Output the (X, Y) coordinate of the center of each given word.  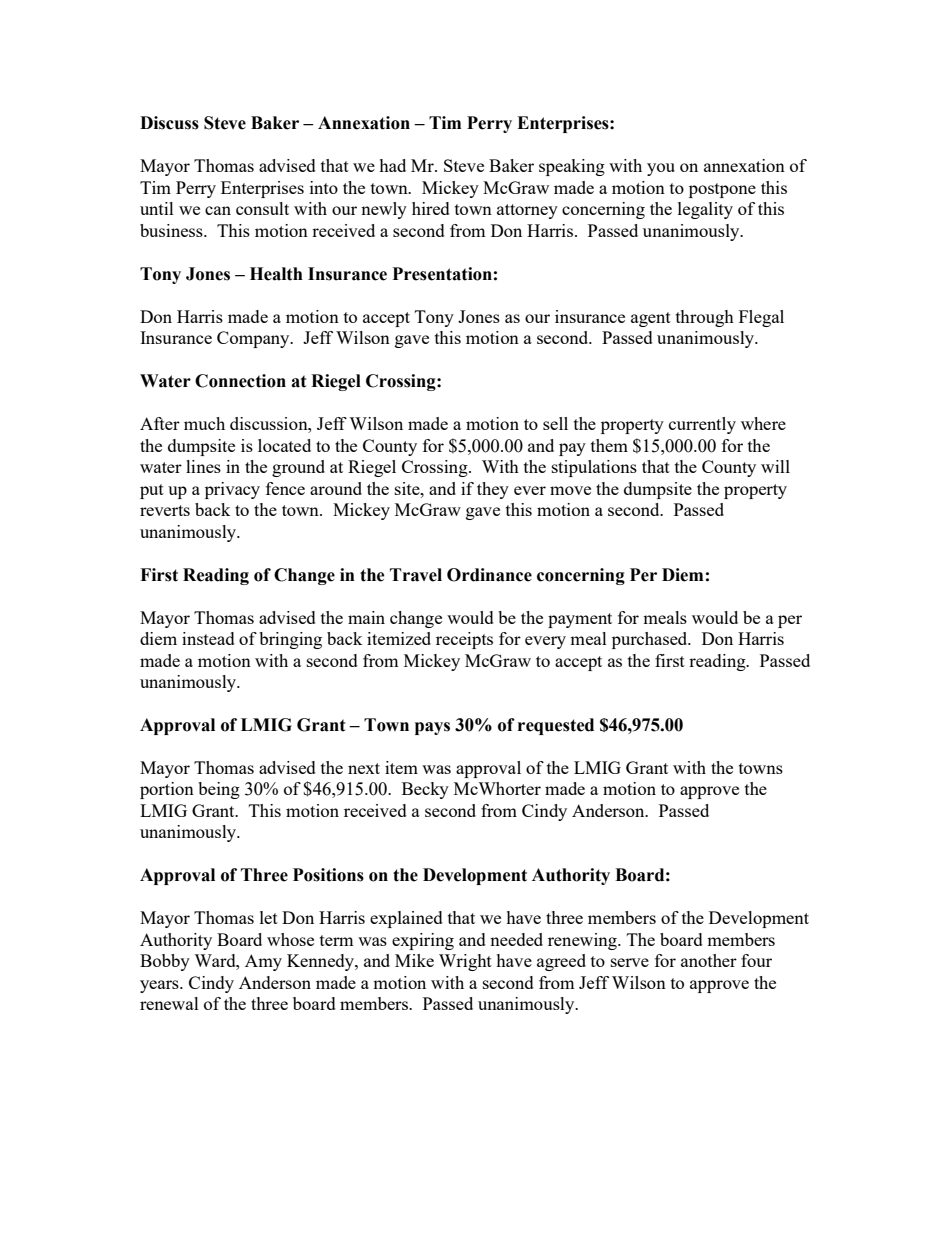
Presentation (442, 274)
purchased (651, 640)
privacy (232, 490)
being (219, 790)
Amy (263, 962)
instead (208, 638)
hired (431, 208)
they (493, 490)
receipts (464, 640)
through (705, 318)
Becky (425, 790)
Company (254, 339)
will (775, 466)
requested (556, 726)
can (218, 210)
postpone (722, 190)
